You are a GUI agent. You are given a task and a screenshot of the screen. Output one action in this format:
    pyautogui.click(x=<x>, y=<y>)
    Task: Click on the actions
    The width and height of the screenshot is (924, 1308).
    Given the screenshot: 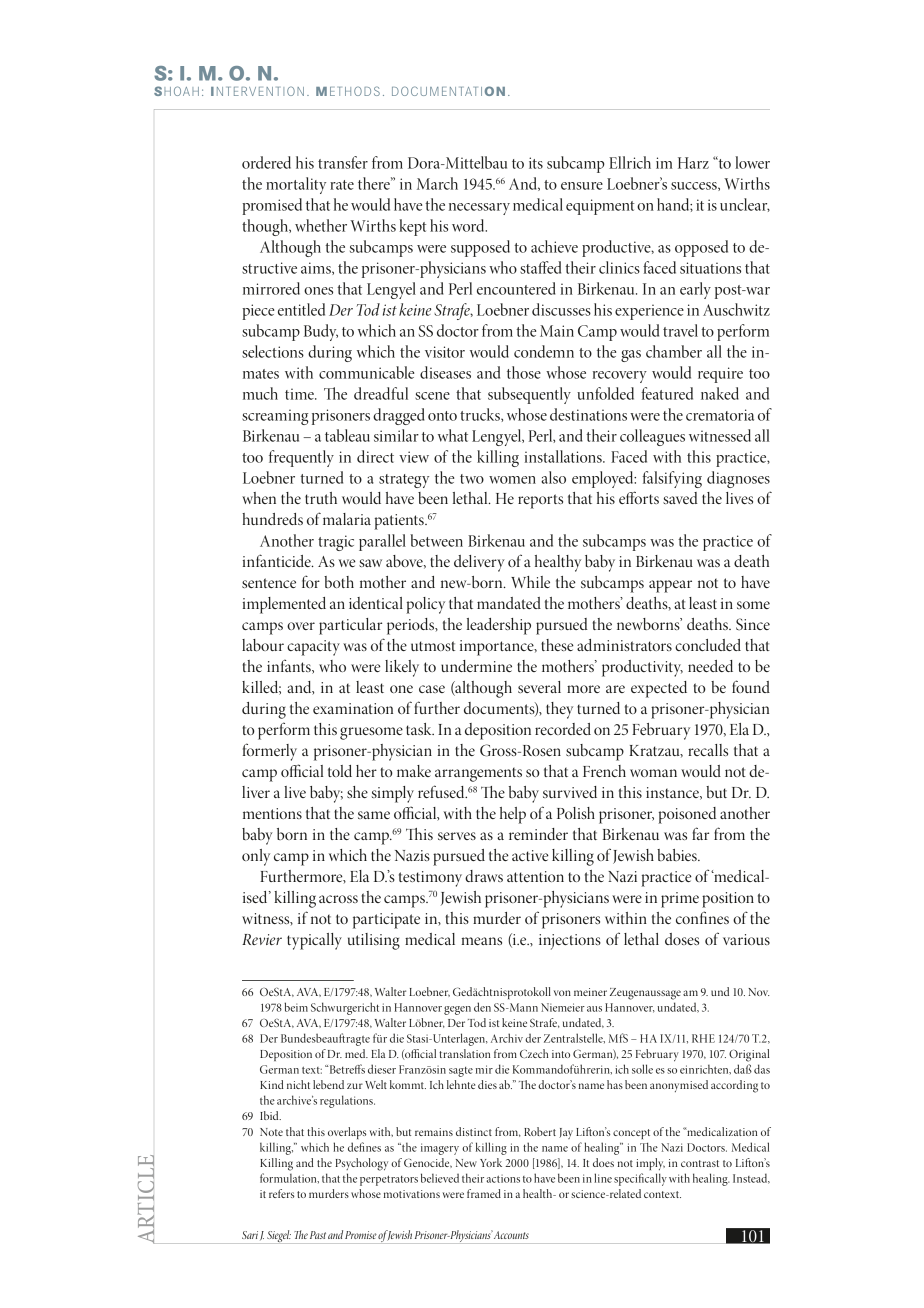 What is the action you would take?
    pyautogui.click(x=503, y=1179)
